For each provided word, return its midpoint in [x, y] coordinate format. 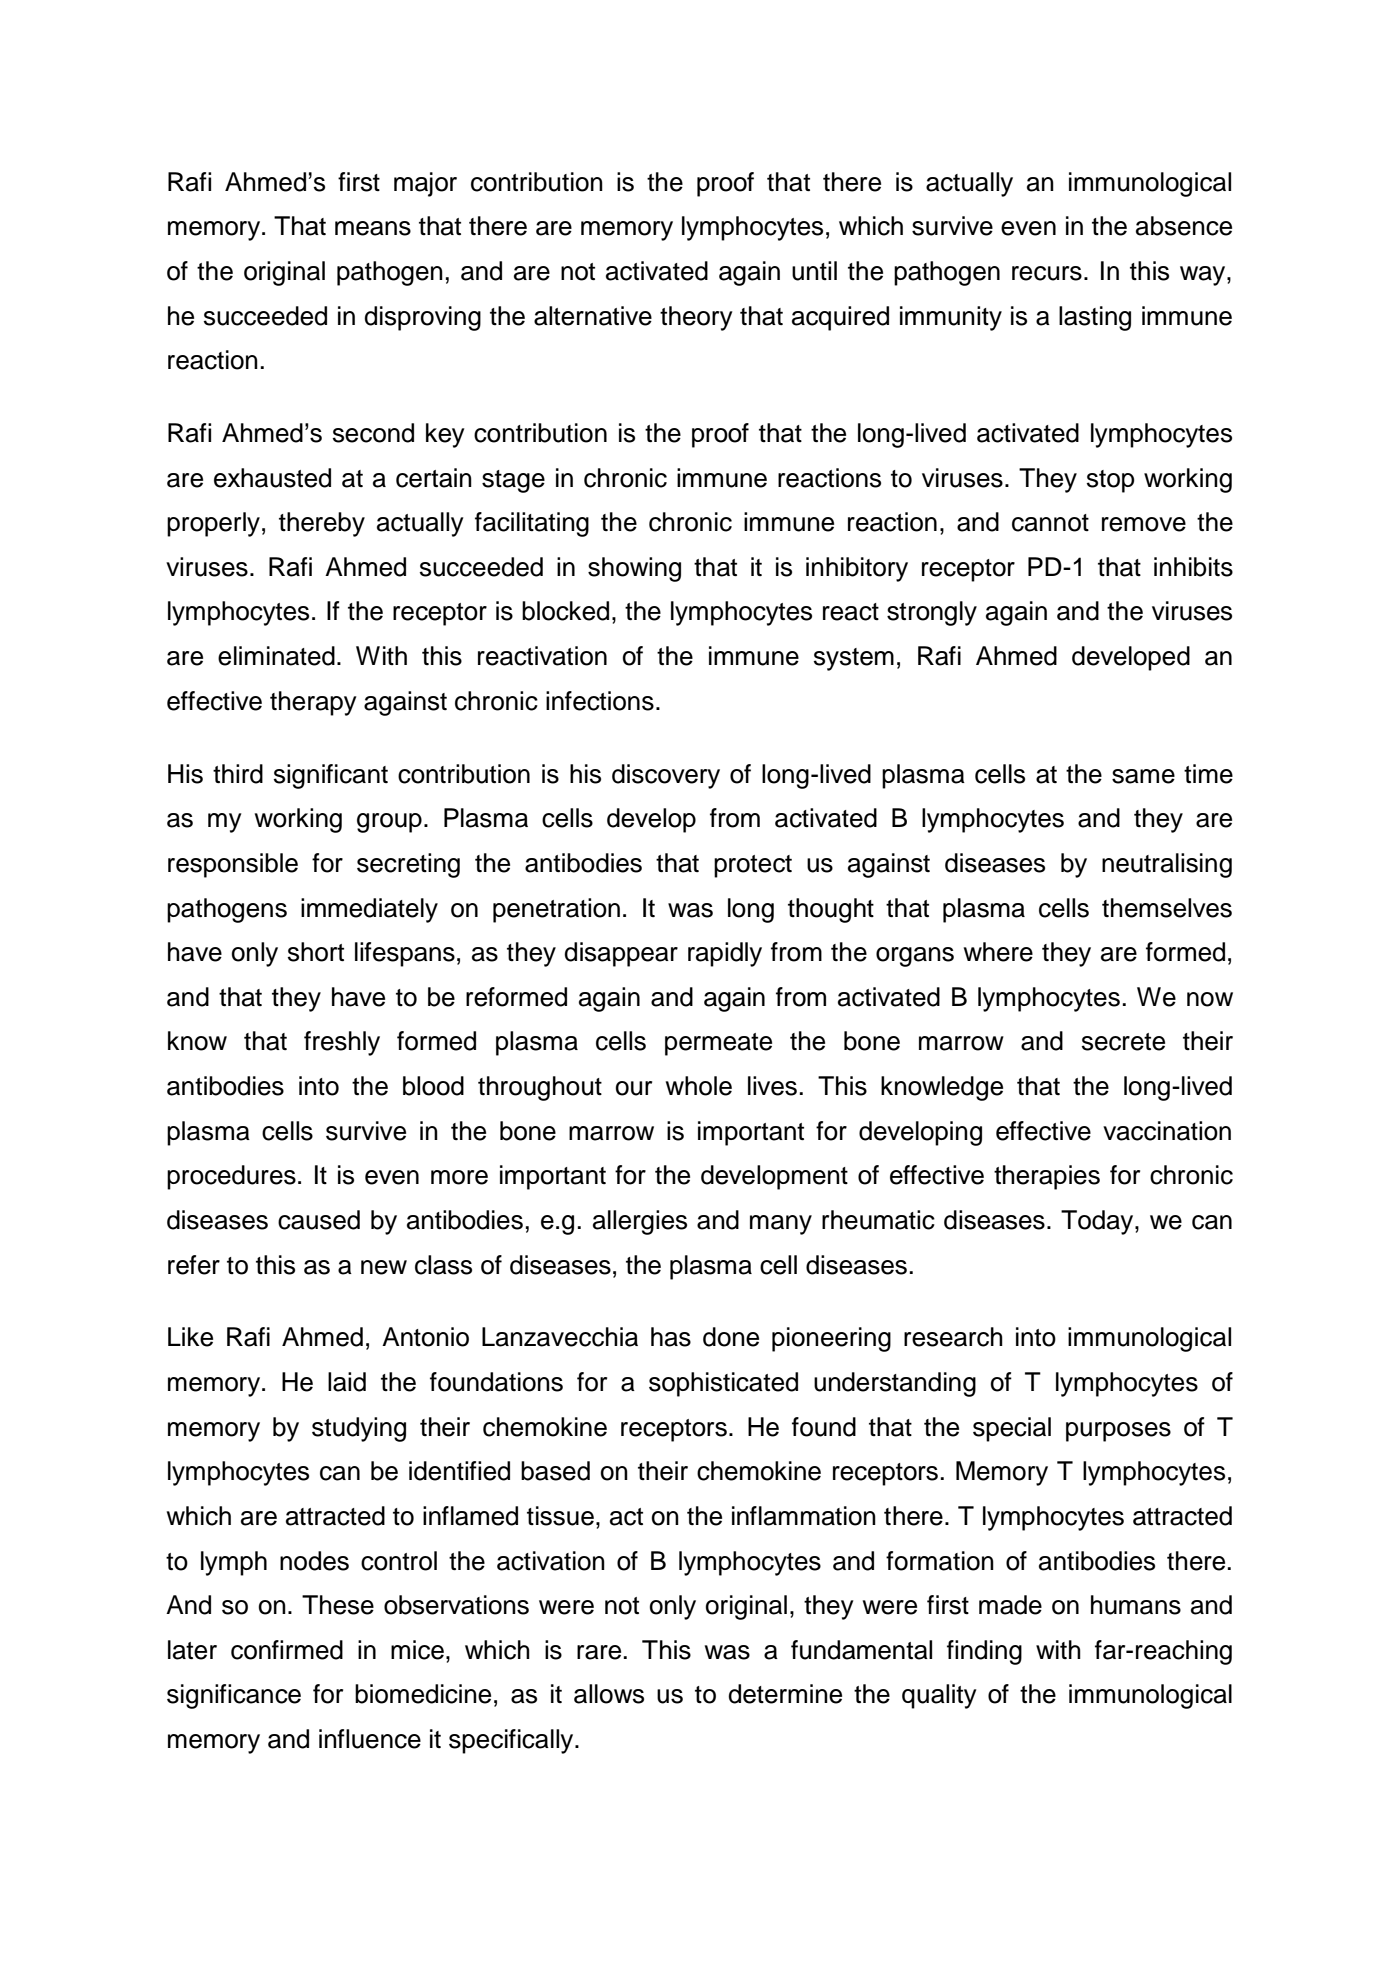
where [998, 952]
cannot [1050, 523]
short [316, 952]
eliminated [276, 656]
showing [634, 569]
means [373, 228]
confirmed [287, 1650]
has [671, 1337]
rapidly [725, 954]
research [953, 1337]
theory [696, 318]
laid [347, 1382]
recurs [1047, 273]
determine [785, 1694]
